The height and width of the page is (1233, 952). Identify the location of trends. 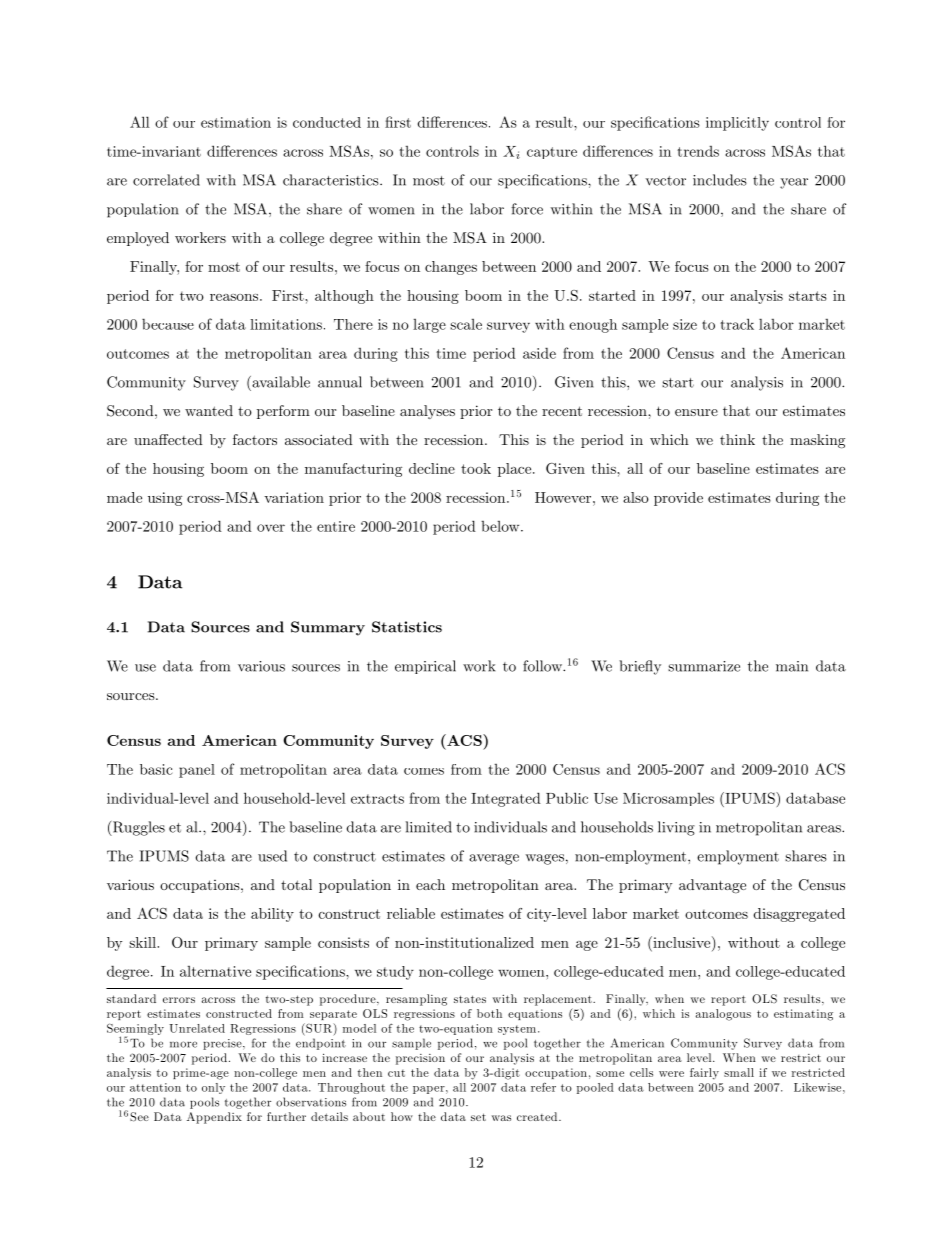
(698, 151).
